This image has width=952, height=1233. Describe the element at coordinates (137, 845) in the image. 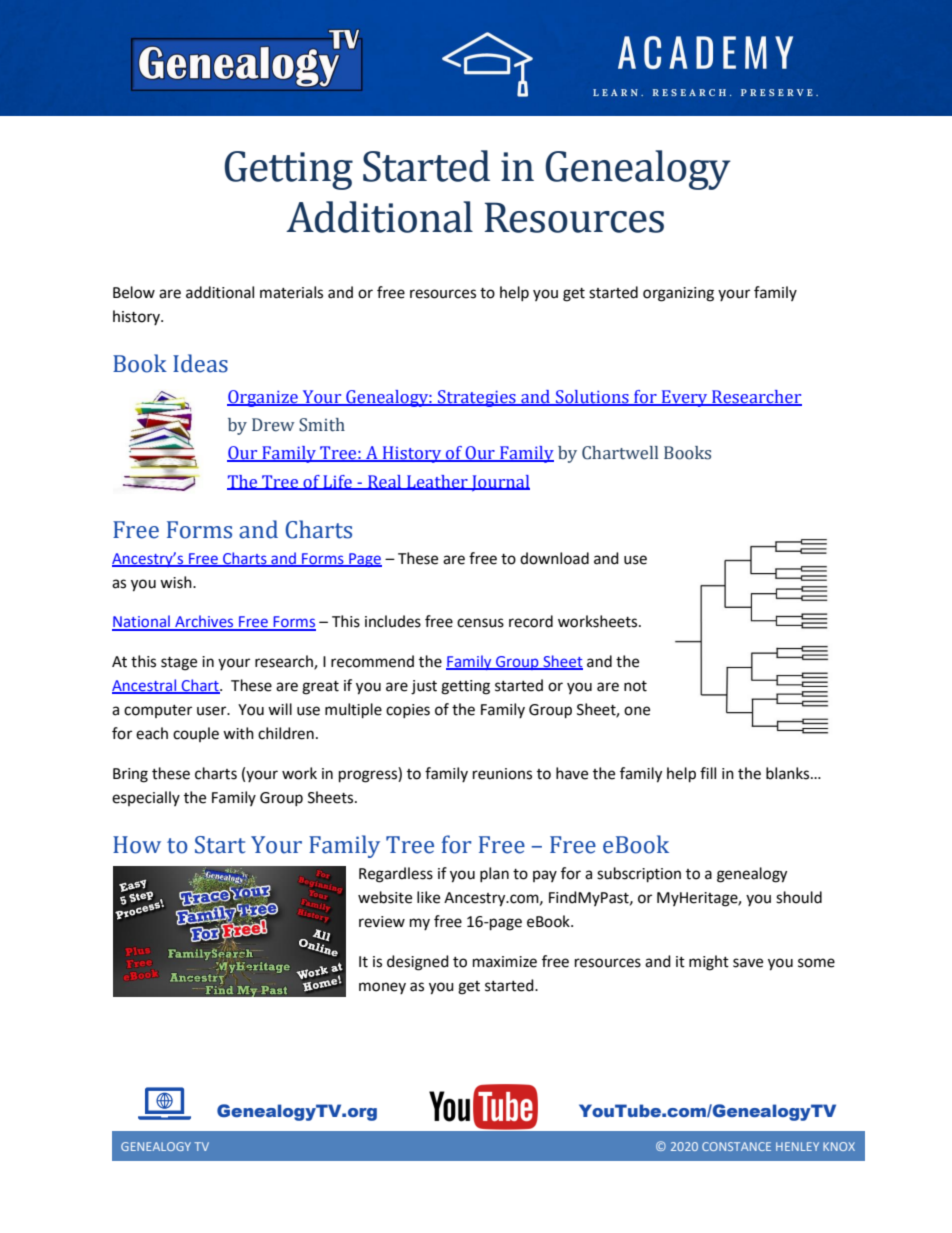

I see `How` at that location.
